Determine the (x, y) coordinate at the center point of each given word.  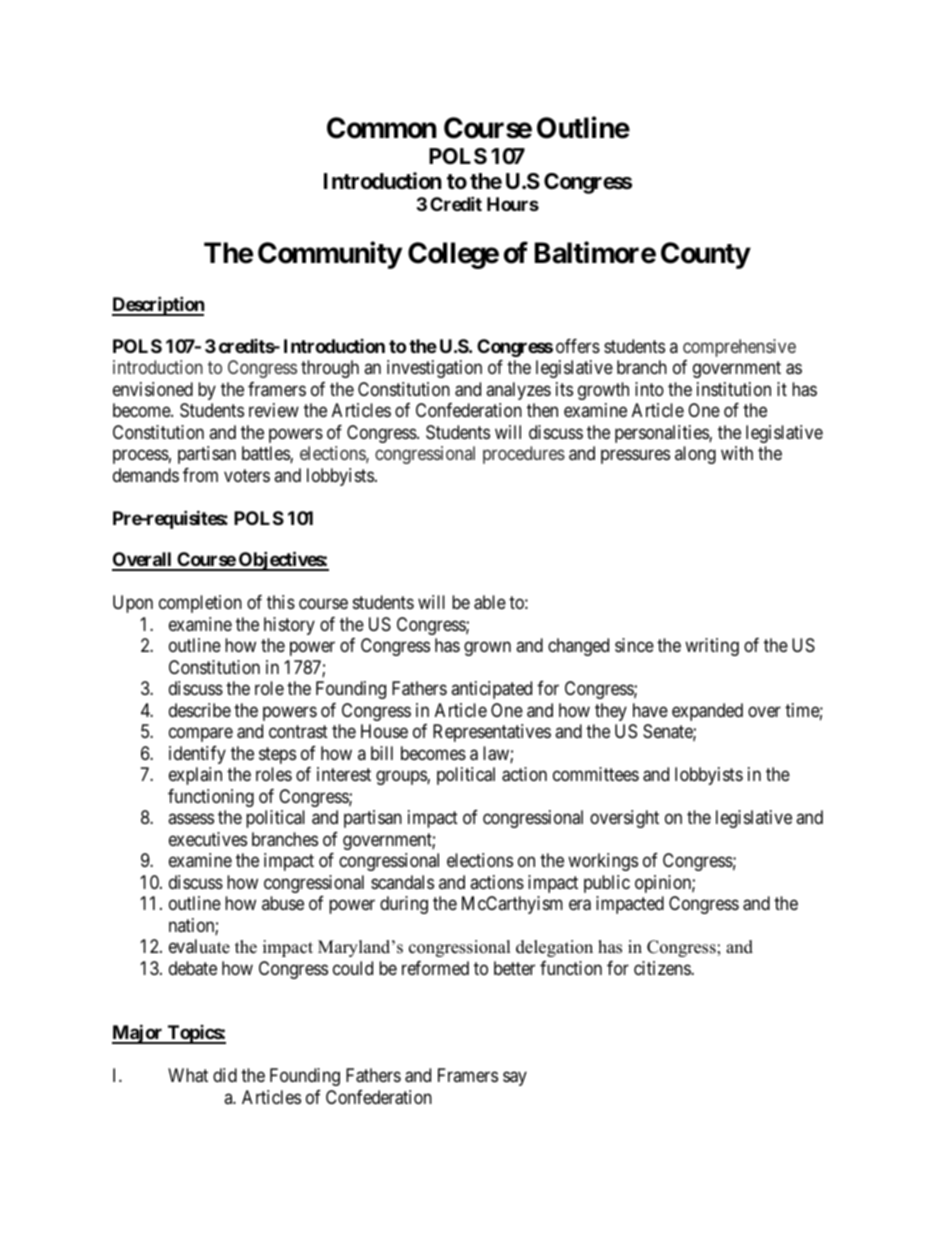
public (607, 884)
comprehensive (739, 348)
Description (158, 306)
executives (208, 839)
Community (330, 255)
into (649, 389)
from (200, 475)
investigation (434, 369)
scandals (402, 882)
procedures (524, 455)
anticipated (491, 690)
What (188, 1075)
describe (200, 710)
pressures (635, 457)
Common (381, 128)
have (650, 710)
